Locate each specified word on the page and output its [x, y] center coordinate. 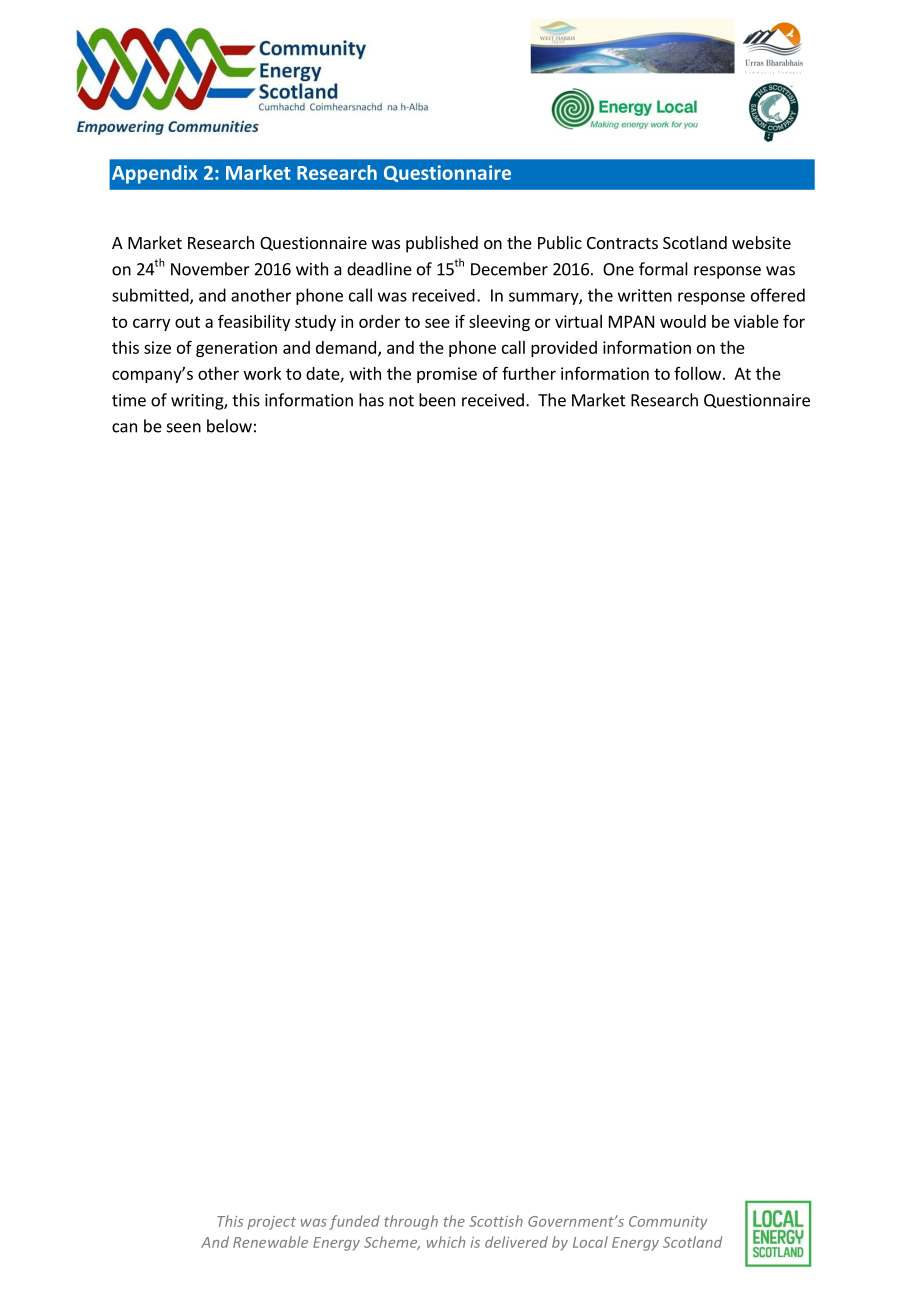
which [446, 1242]
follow [697, 373]
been [437, 400]
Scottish [496, 1221]
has [371, 400]
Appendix [155, 174]
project [271, 1223]
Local [590, 1242]
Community [668, 1223]
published [442, 244]
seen [184, 428]
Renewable [270, 1242]
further [529, 373]
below [229, 426]
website [761, 242]
